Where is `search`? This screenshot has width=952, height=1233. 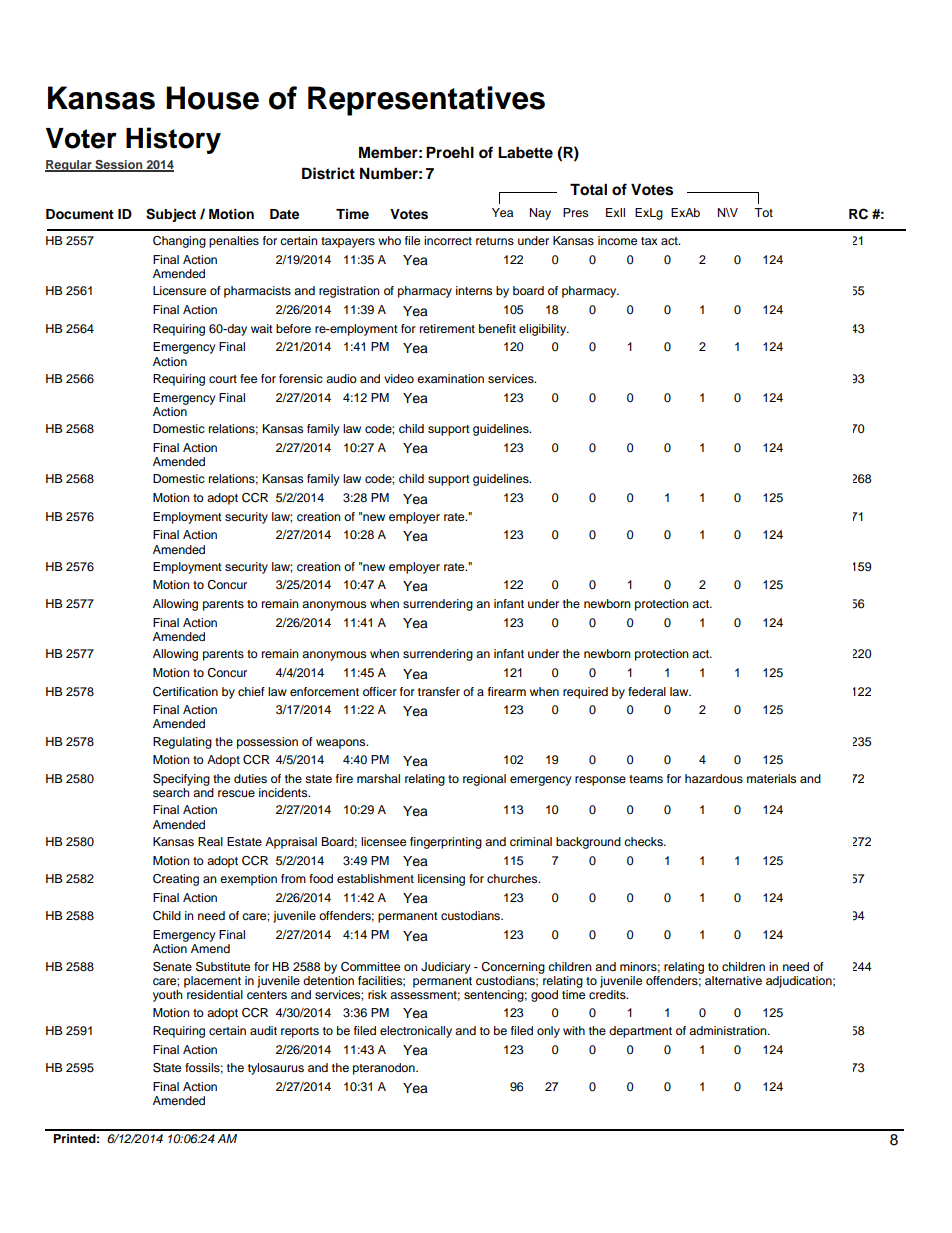
search is located at coordinates (171, 792).
